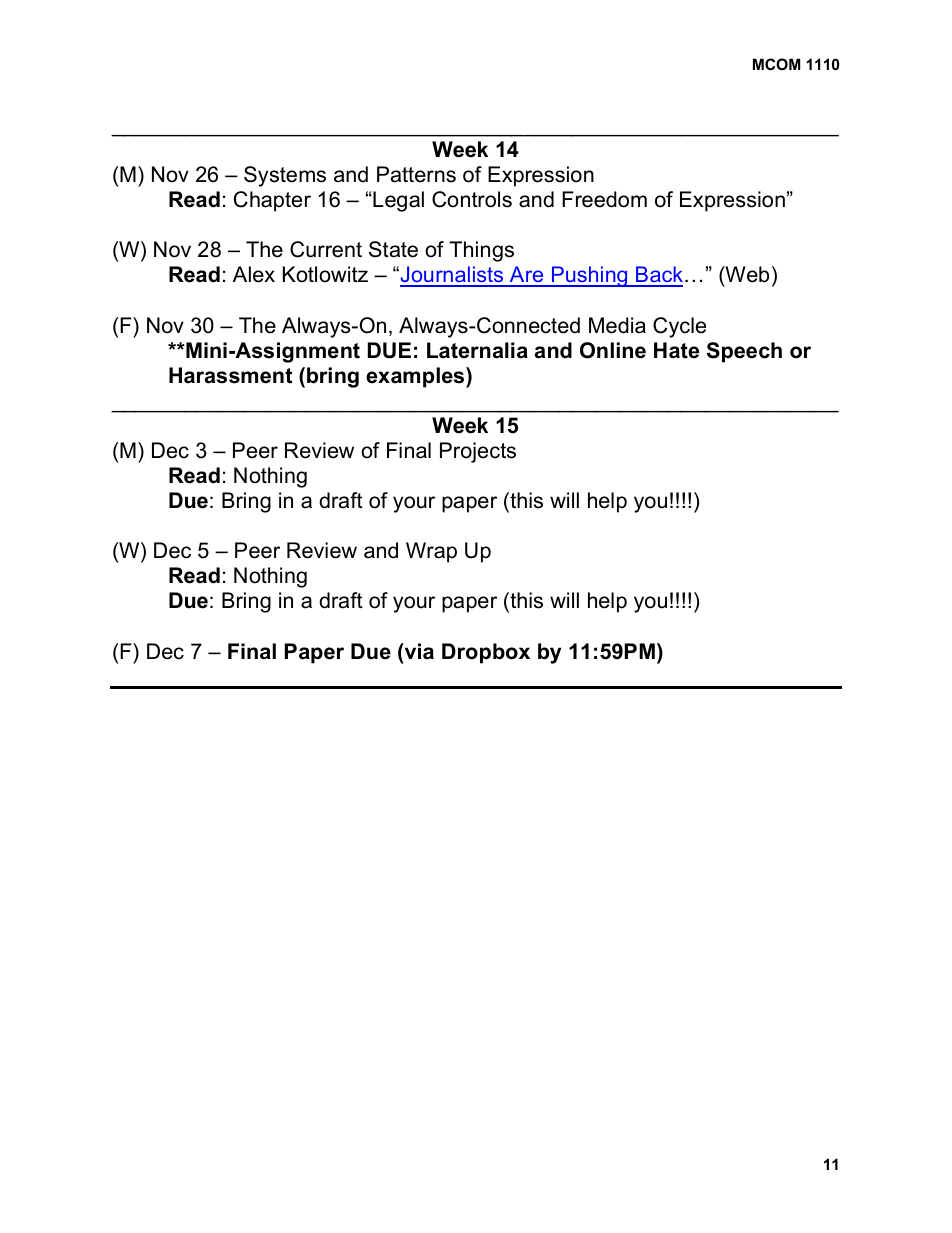 Image resolution: width=952 pixels, height=1233 pixels. I want to click on Controls, so click(472, 199).
